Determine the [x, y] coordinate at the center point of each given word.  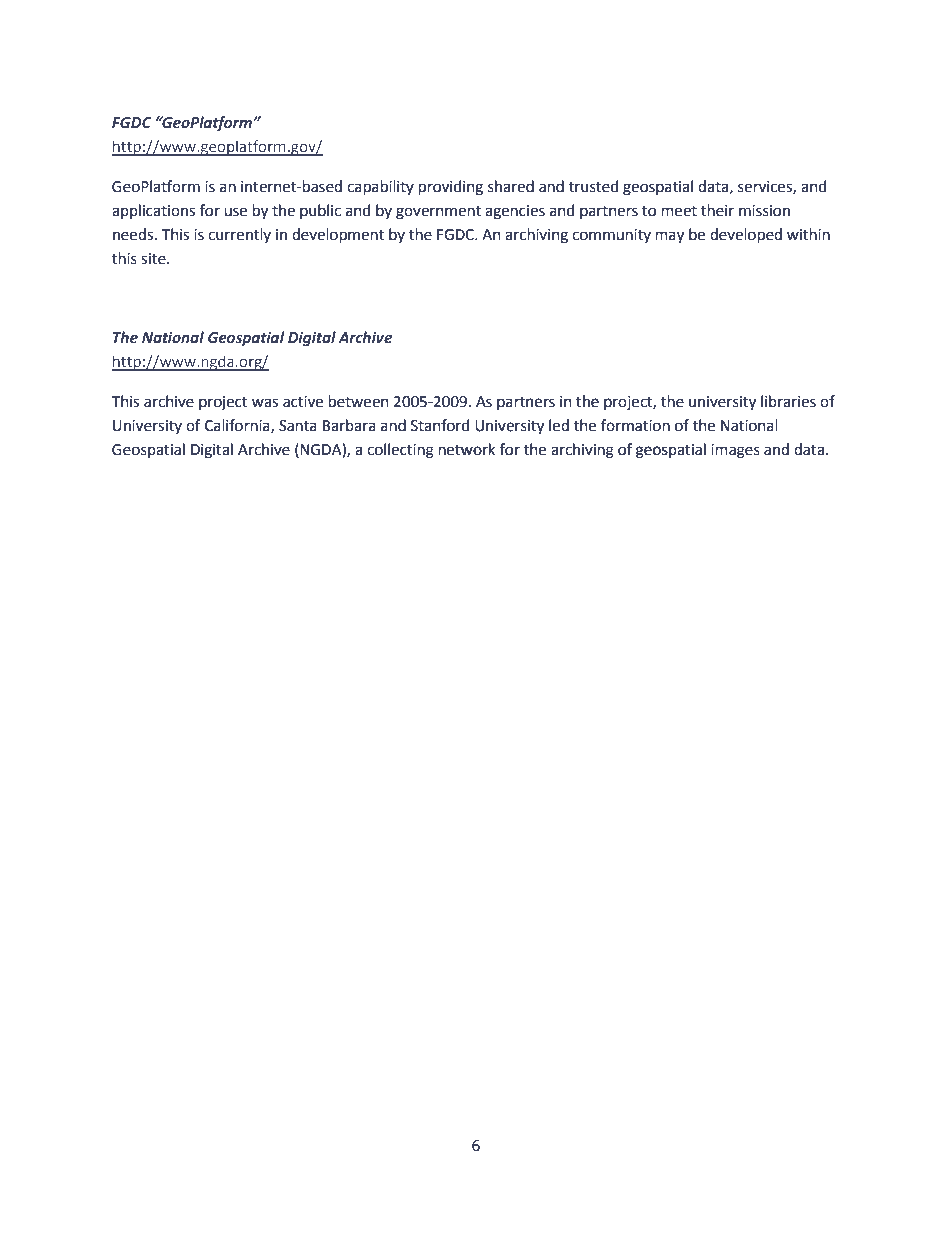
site [154, 259]
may [669, 237]
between [358, 401]
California [238, 426]
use [235, 212]
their [717, 210]
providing [450, 188]
